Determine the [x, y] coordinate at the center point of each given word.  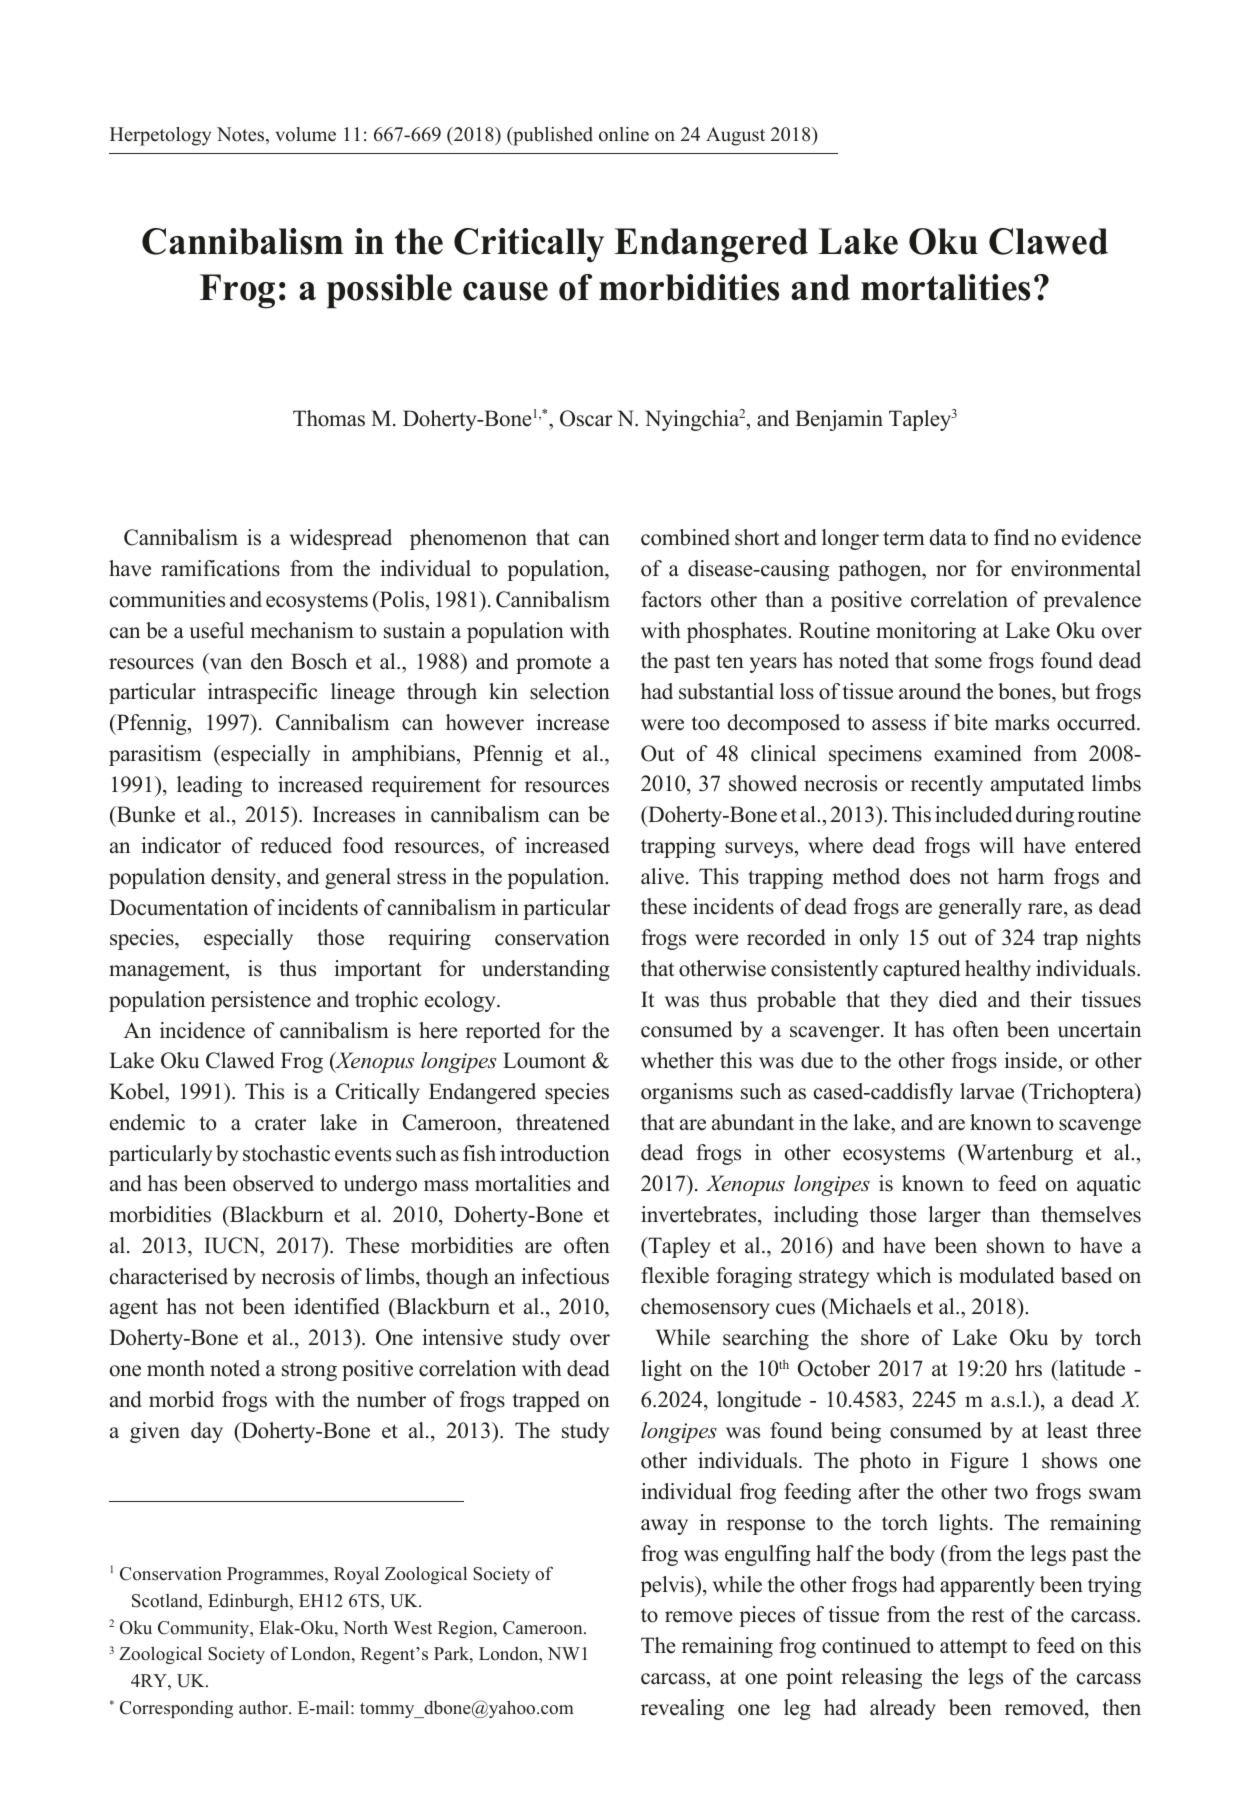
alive [662, 876]
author [264, 1707]
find [1011, 537]
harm [1021, 876]
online [624, 134]
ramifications [220, 568]
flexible [675, 1275]
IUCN [233, 1245]
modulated [1006, 1275]
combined [685, 537]
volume [305, 134]
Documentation [178, 907]
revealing [682, 1709]
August [735, 136]
